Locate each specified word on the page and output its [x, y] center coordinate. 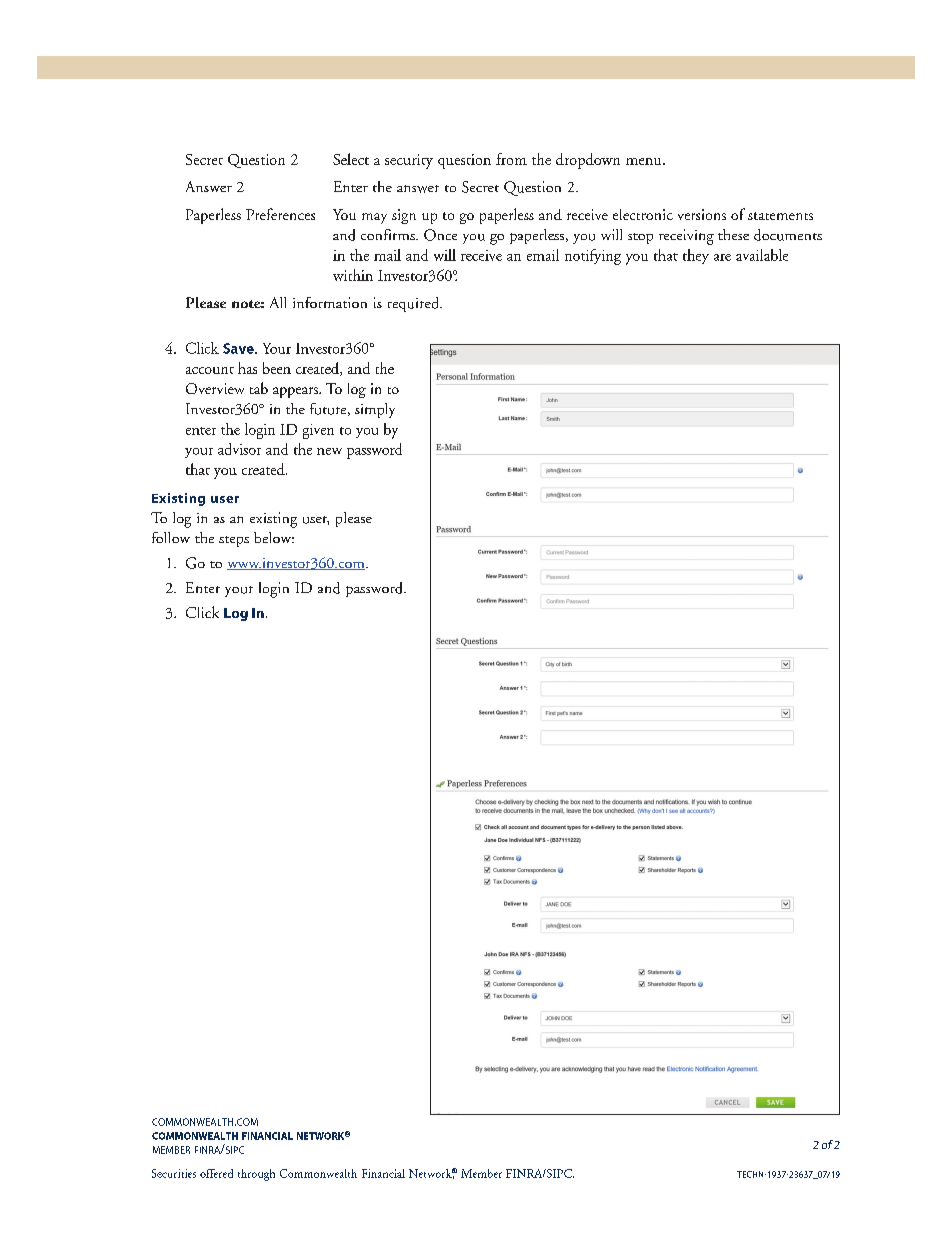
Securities [174, 1173]
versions [702, 214]
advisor [239, 449]
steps [234, 541]
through [256, 1175]
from [511, 159]
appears [296, 392]
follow [171, 537]
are [722, 257]
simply [375, 410]
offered [216, 1173]
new [329, 451]
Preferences [280, 214]
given [318, 431]
